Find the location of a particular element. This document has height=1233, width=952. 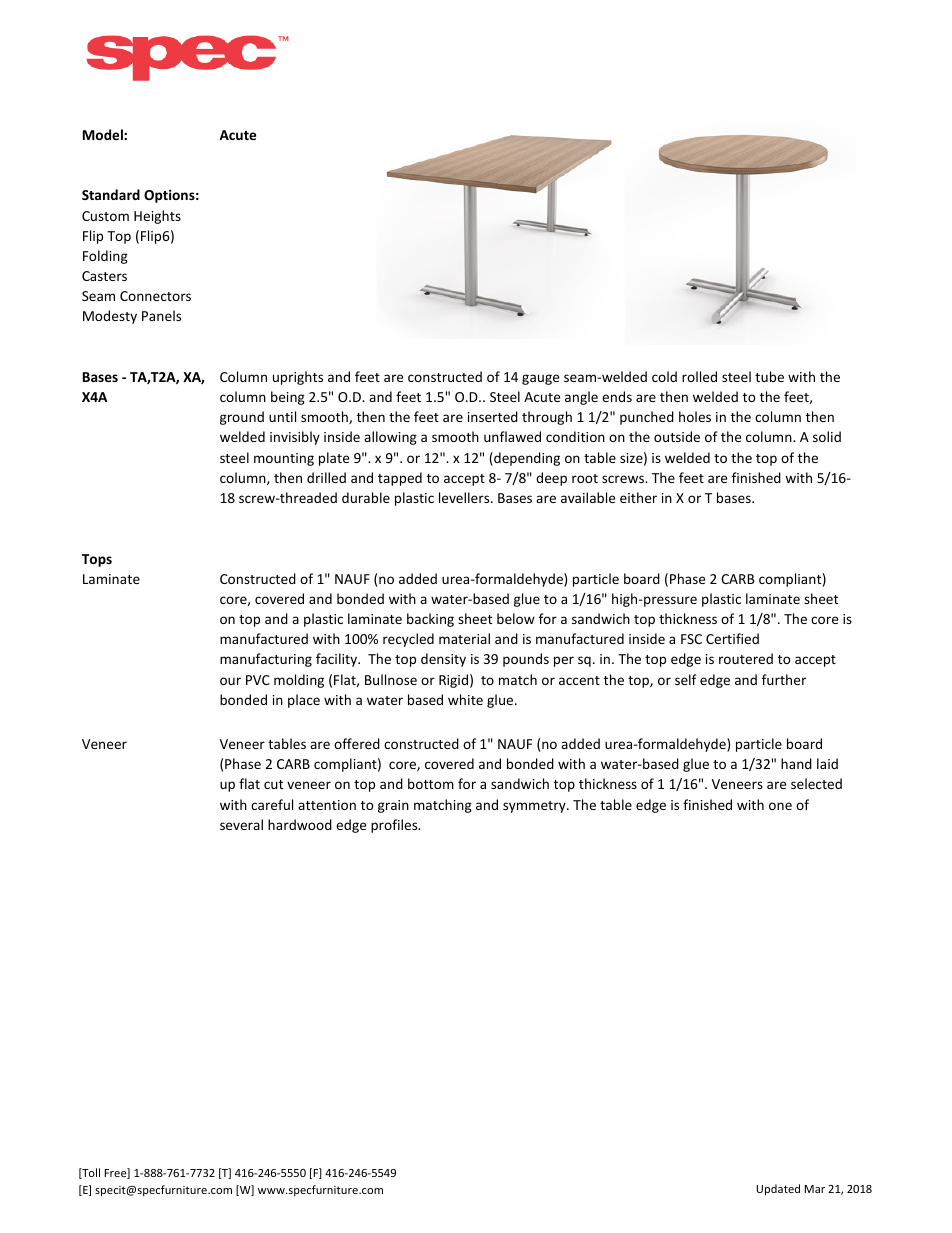

our is located at coordinates (230, 681).
